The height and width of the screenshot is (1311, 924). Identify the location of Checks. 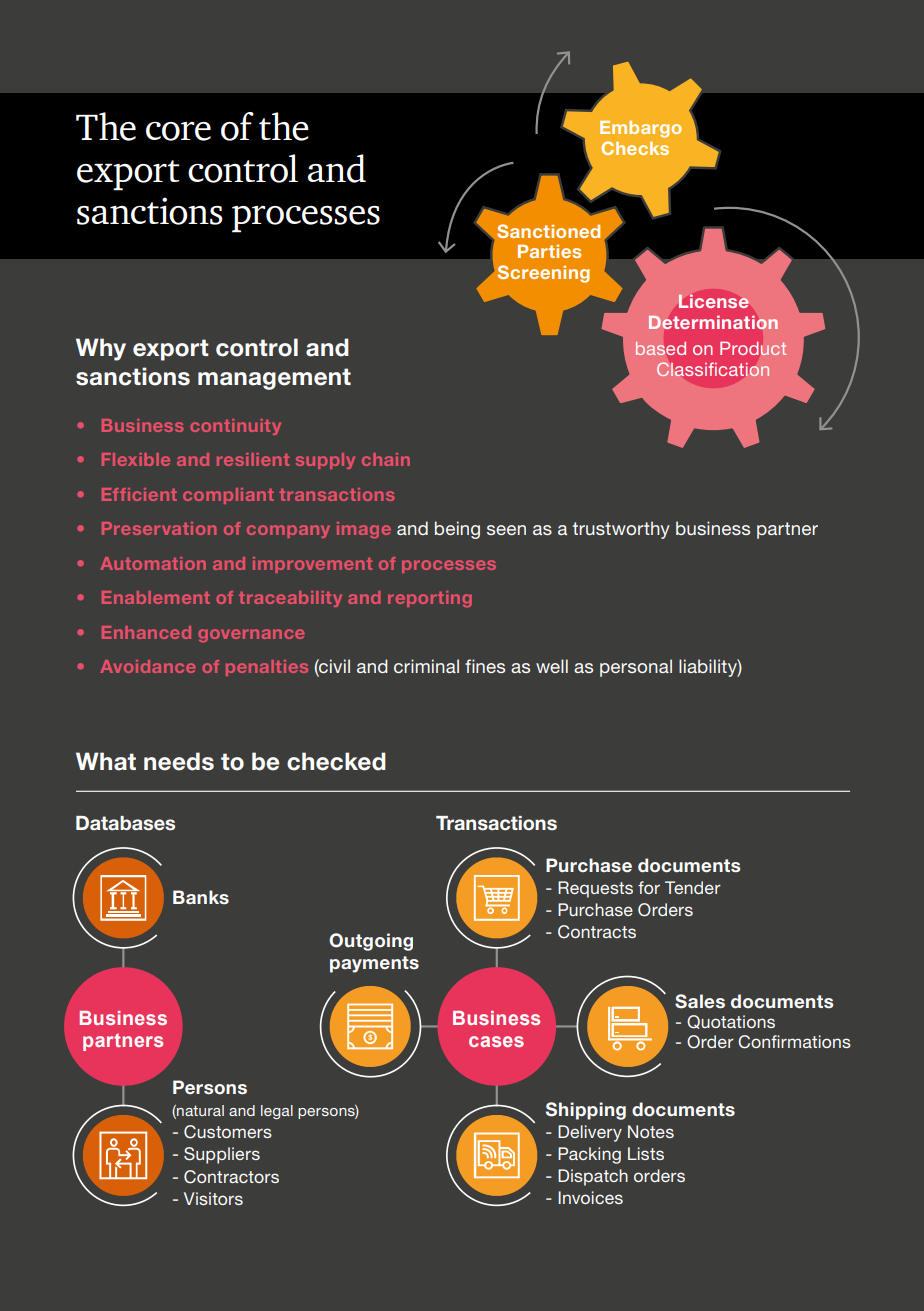
(635, 148).
